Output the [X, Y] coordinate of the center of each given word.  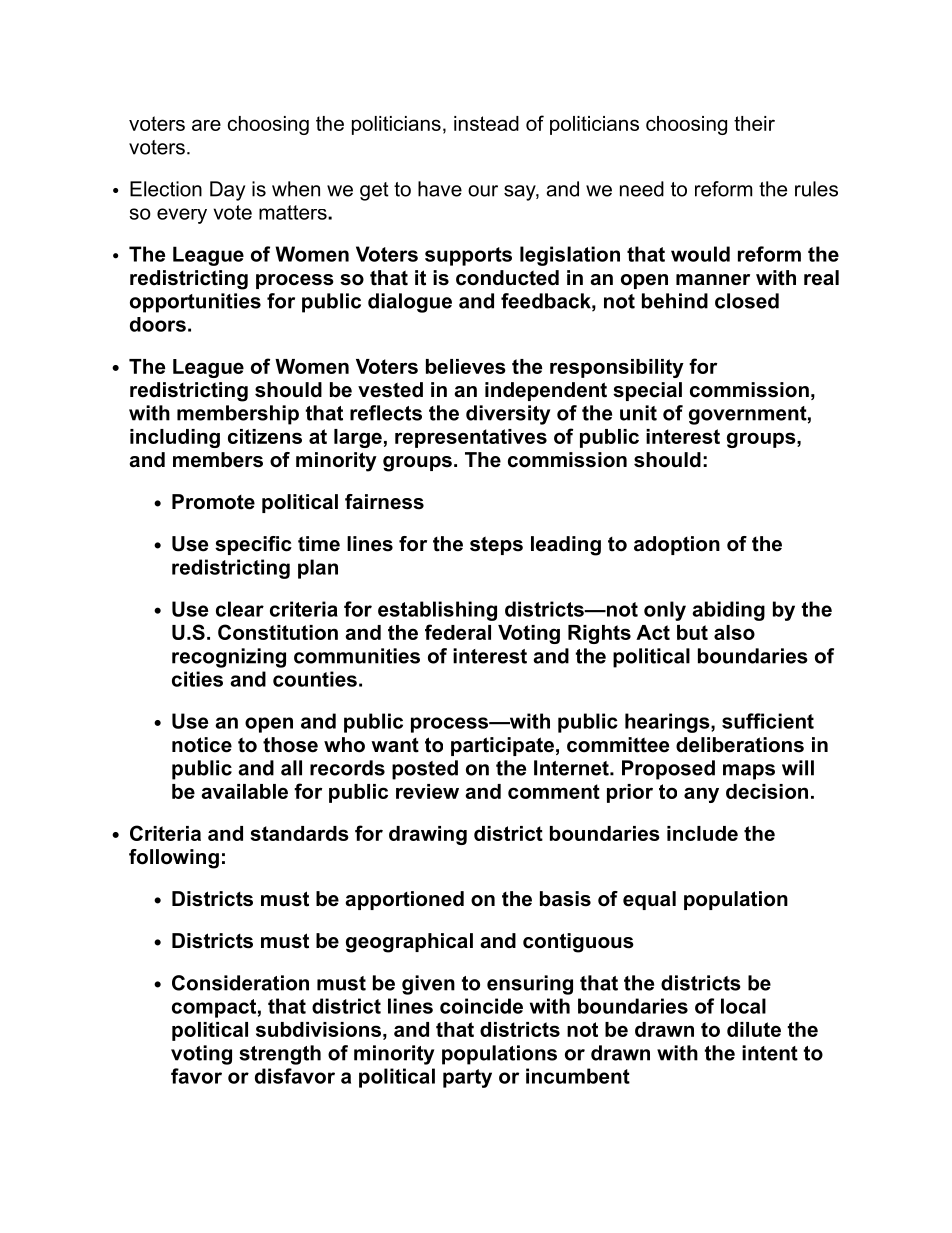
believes [466, 366]
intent [770, 1053]
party [467, 1078]
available [244, 791]
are [206, 125]
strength [280, 1055]
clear [240, 609]
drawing [428, 835]
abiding [728, 611]
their [754, 123]
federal [458, 632]
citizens [265, 436]
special [647, 391]
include [702, 833]
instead [486, 123]
